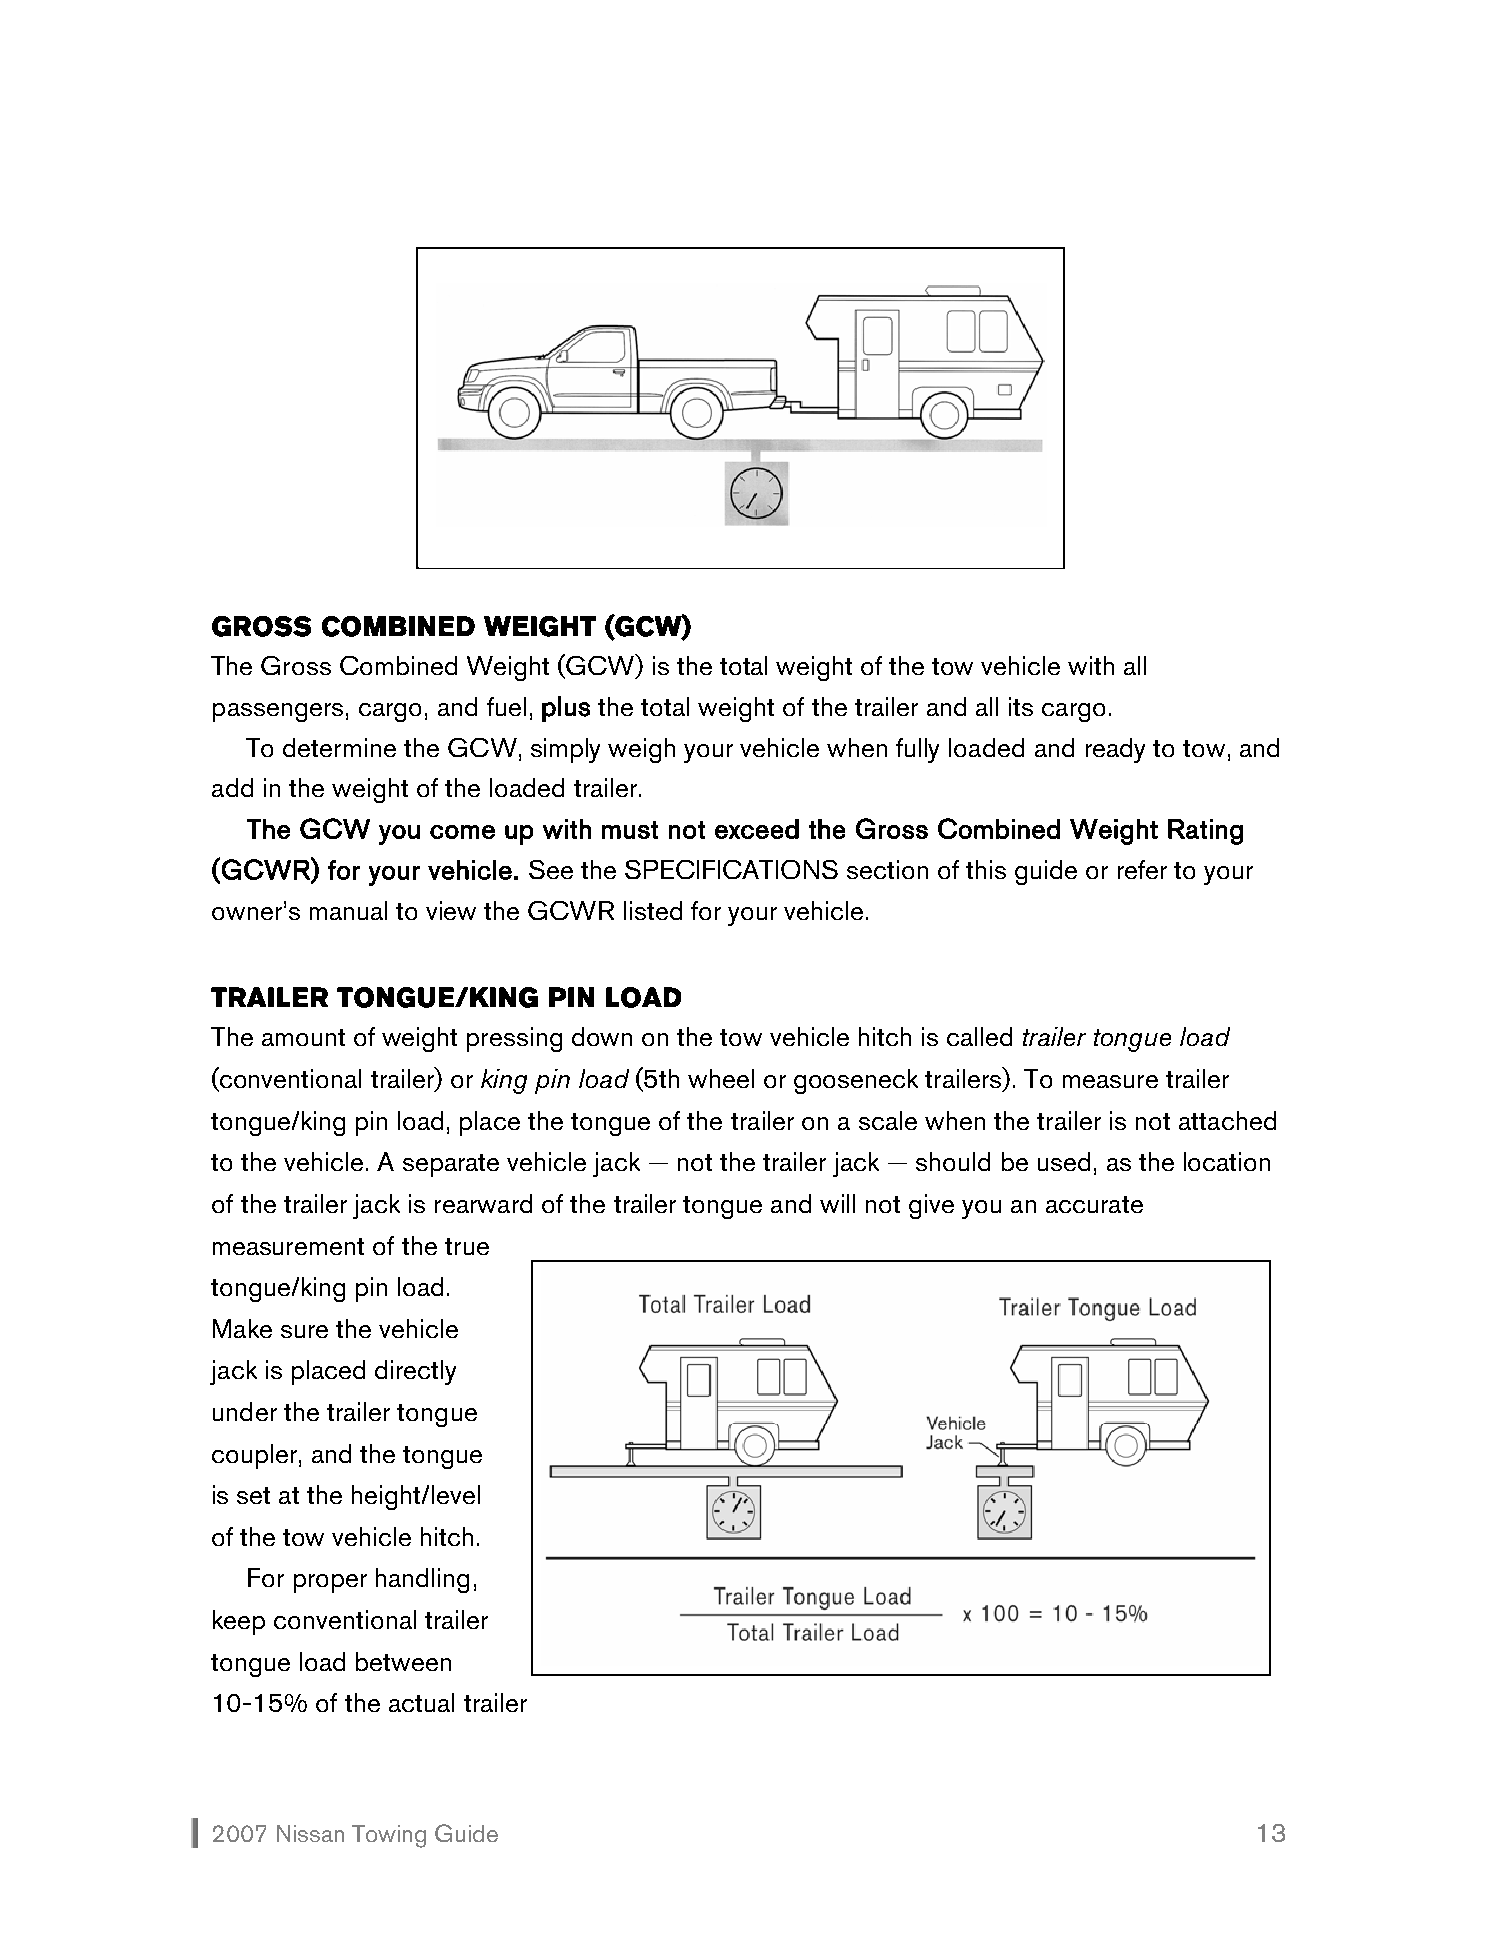  I want to click on ready, so click(1115, 750).
